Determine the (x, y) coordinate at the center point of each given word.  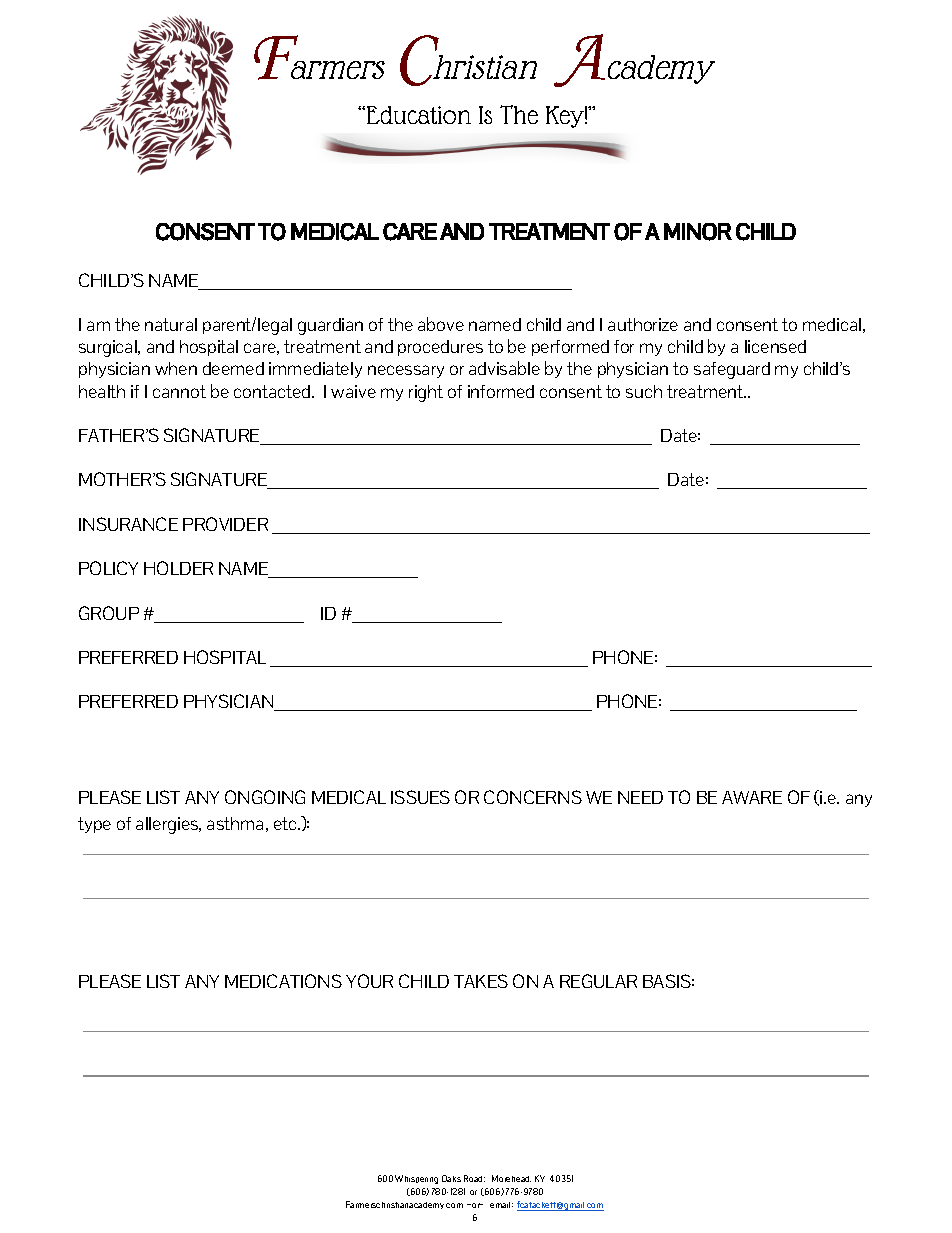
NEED (640, 797)
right (426, 393)
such (644, 391)
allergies (168, 825)
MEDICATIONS (283, 981)
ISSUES (420, 797)
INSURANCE (128, 524)
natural (171, 324)
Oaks (451, 1178)
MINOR (698, 232)
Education (417, 115)
